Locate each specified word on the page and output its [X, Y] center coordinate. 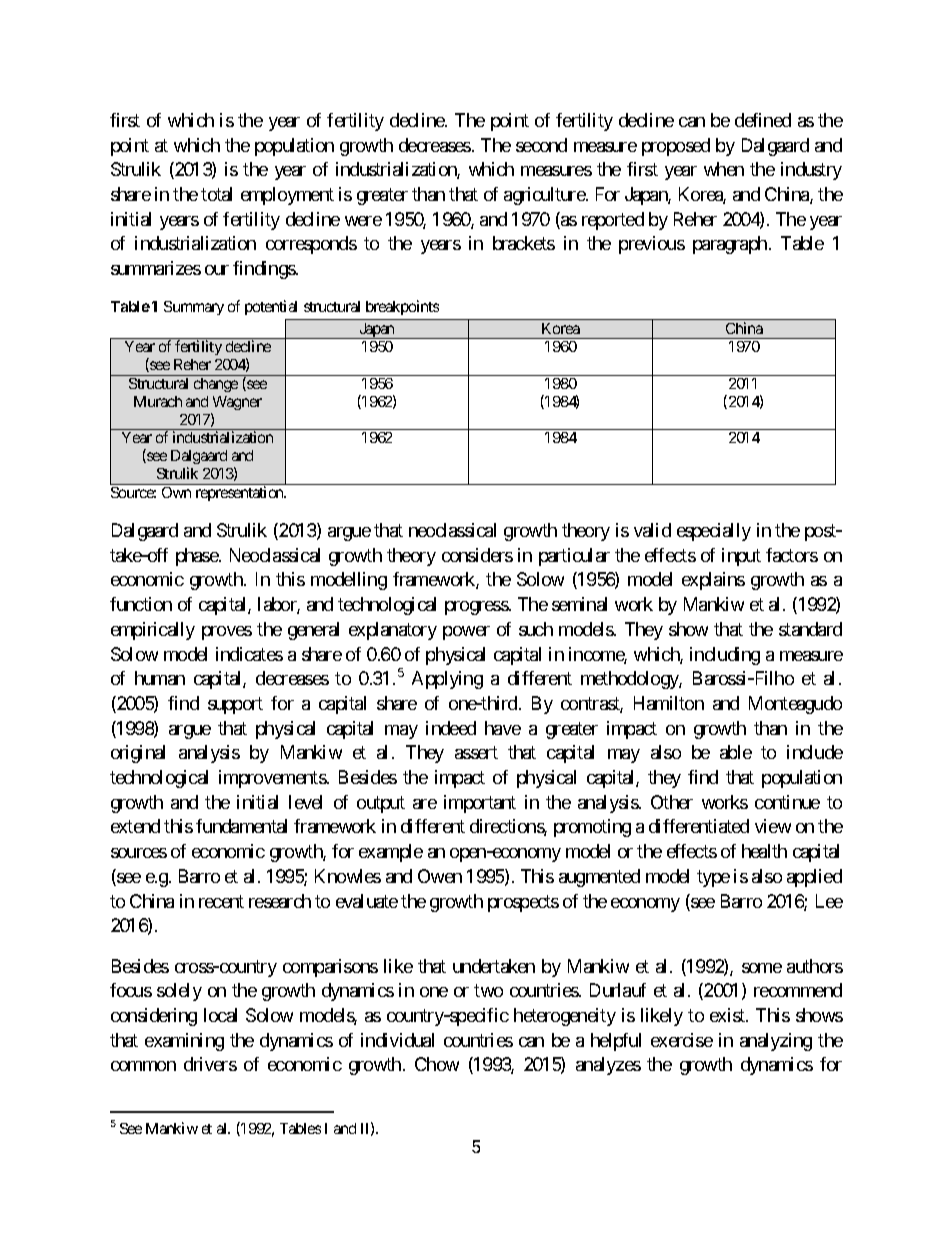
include [815, 752]
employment [287, 196]
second [541, 145]
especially [714, 532]
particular [574, 557]
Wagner [237, 403]
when [724, 169]
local [220, 1015]
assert [476, 753]
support [235, 705]
